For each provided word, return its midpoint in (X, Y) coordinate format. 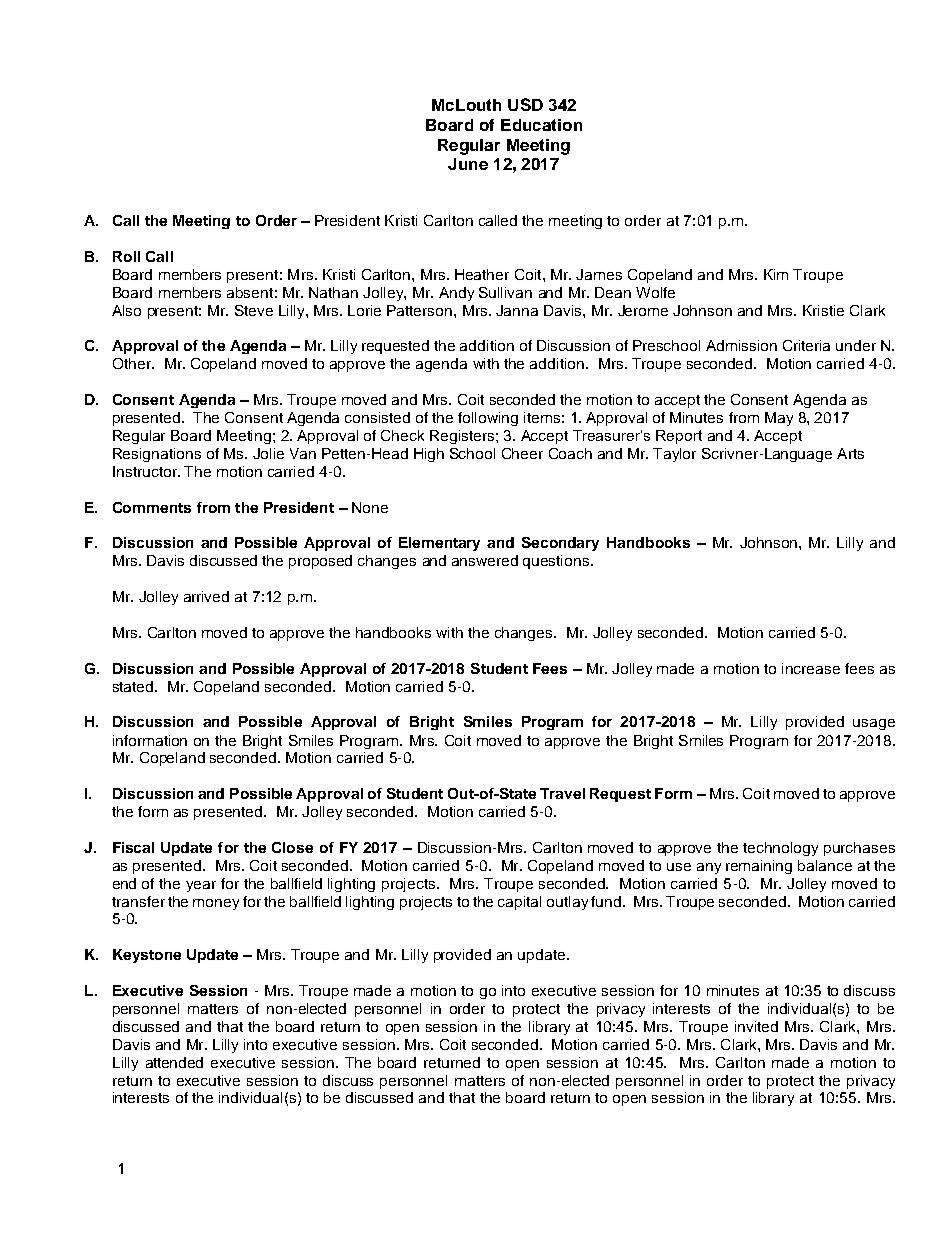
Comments (152, 507)
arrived (206, 596)
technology (780, 849)
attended (174, 1062)
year (201, 886)
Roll (126, 256)
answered (485, 560)
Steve (254, 310)
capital (519, 903)
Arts (850, 453)
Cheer (522, 453)
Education (541, 125)
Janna (517, 310)
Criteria (806, 345)
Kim (776, 274)
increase (811, 668)
